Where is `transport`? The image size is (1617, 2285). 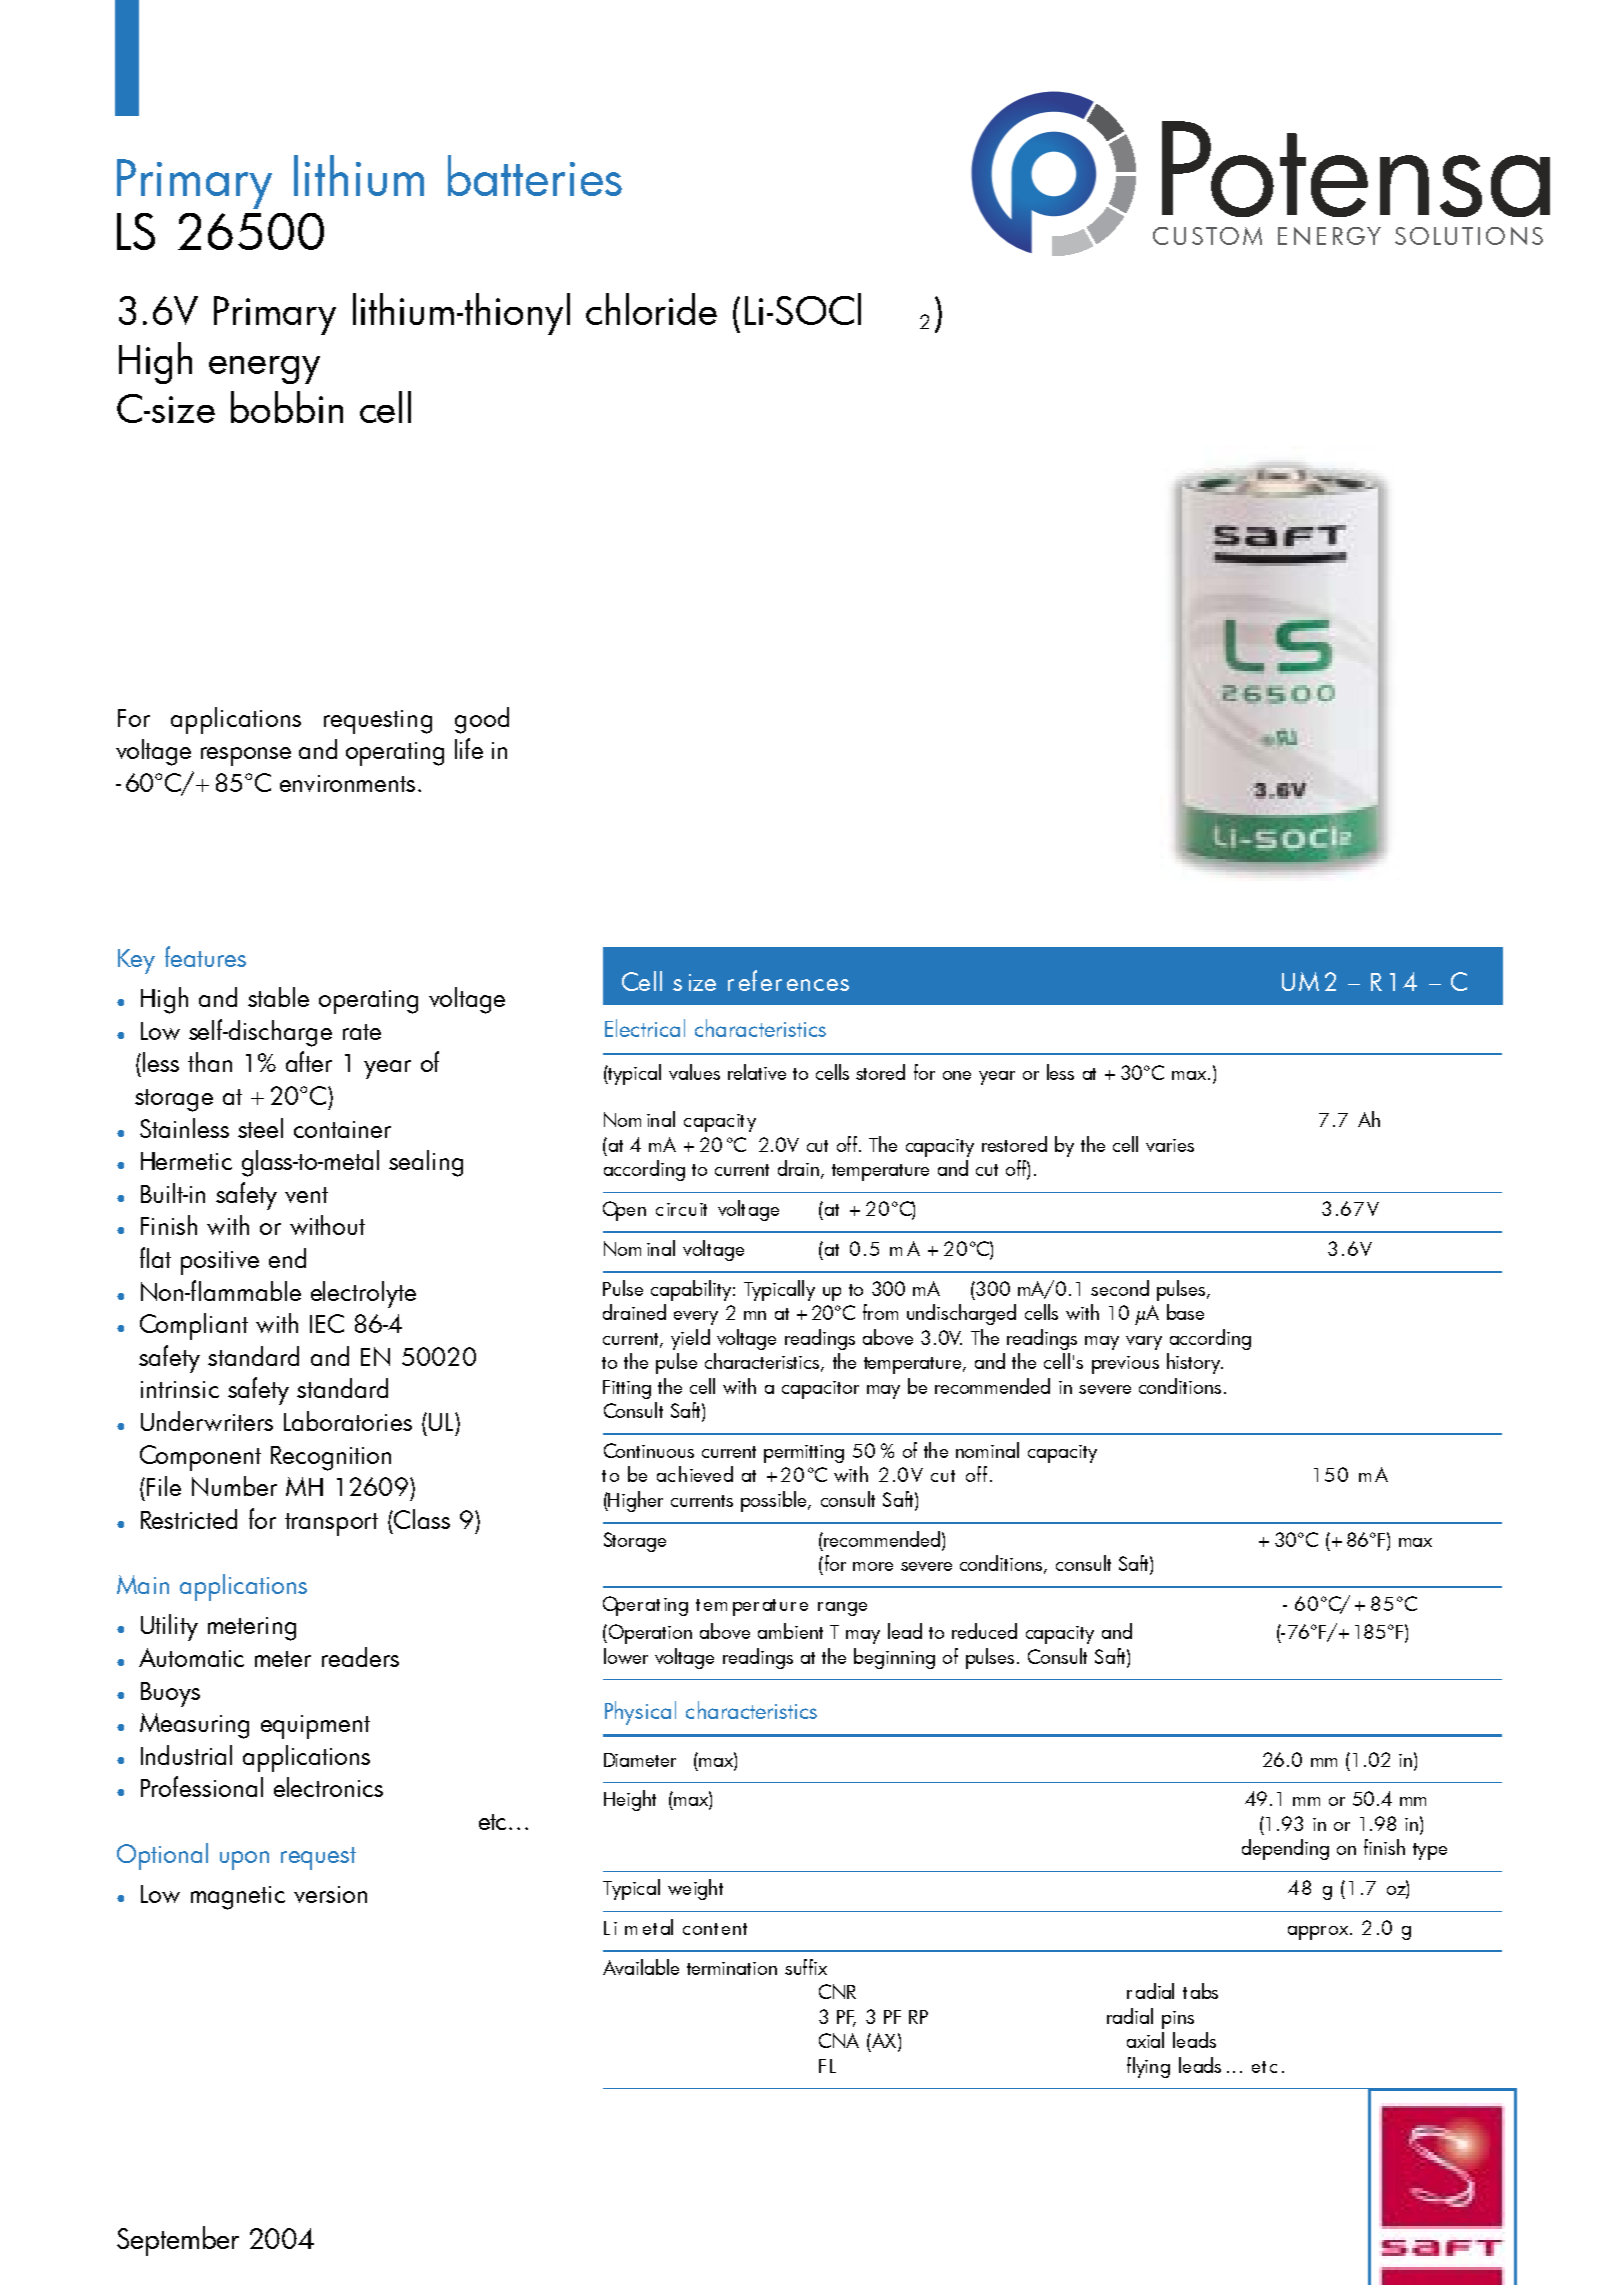 transport is located at coordinates (331, 1524).
